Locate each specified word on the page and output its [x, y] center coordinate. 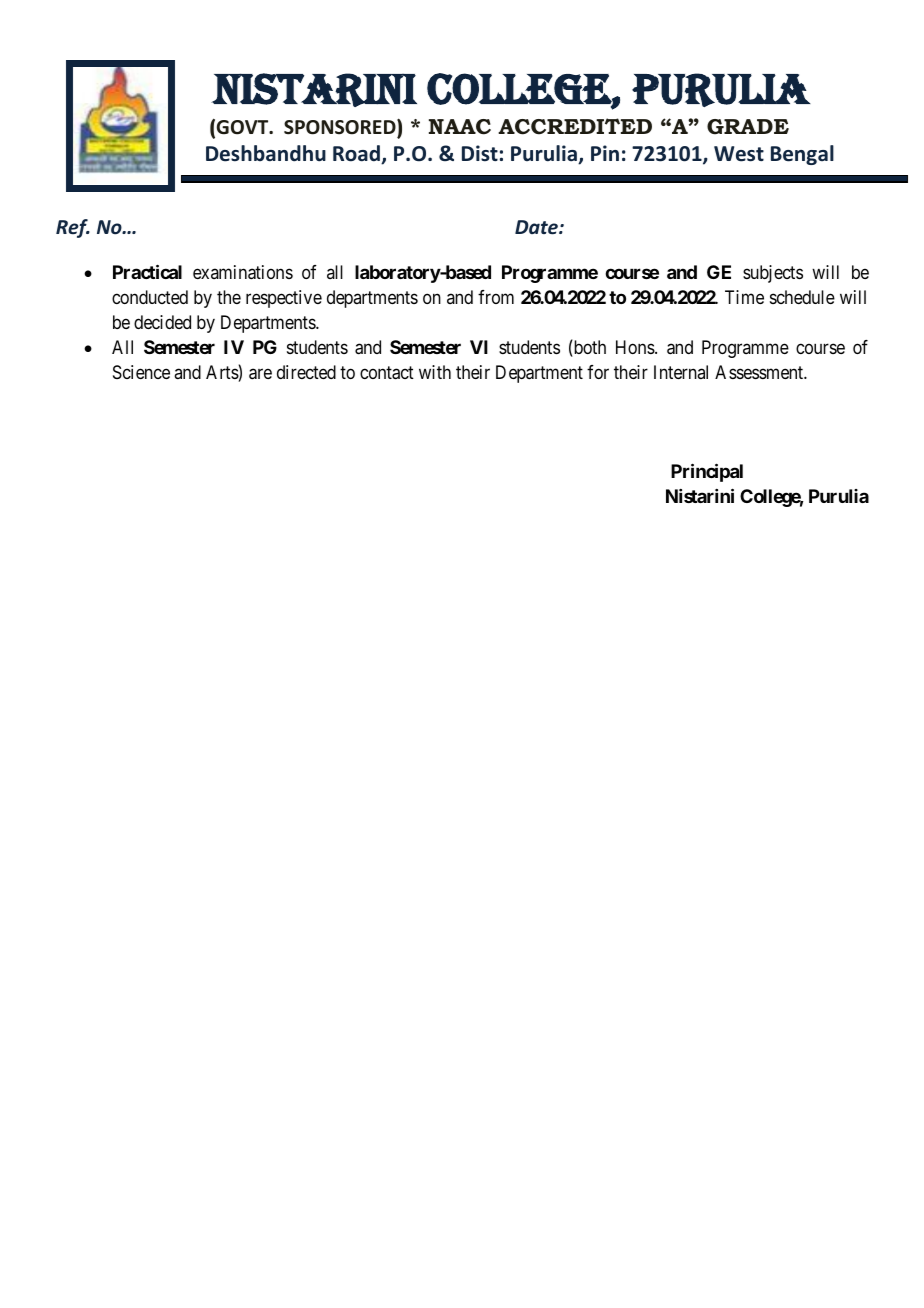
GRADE [748, 127]
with [435, 372]
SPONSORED [341, 127]
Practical [147, 271]
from [496, 297]
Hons [636, 347]
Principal [707, 472]
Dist [480, 153]
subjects [773, 274]
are [260, 374]
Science [141, 372]
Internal [681, 372]
